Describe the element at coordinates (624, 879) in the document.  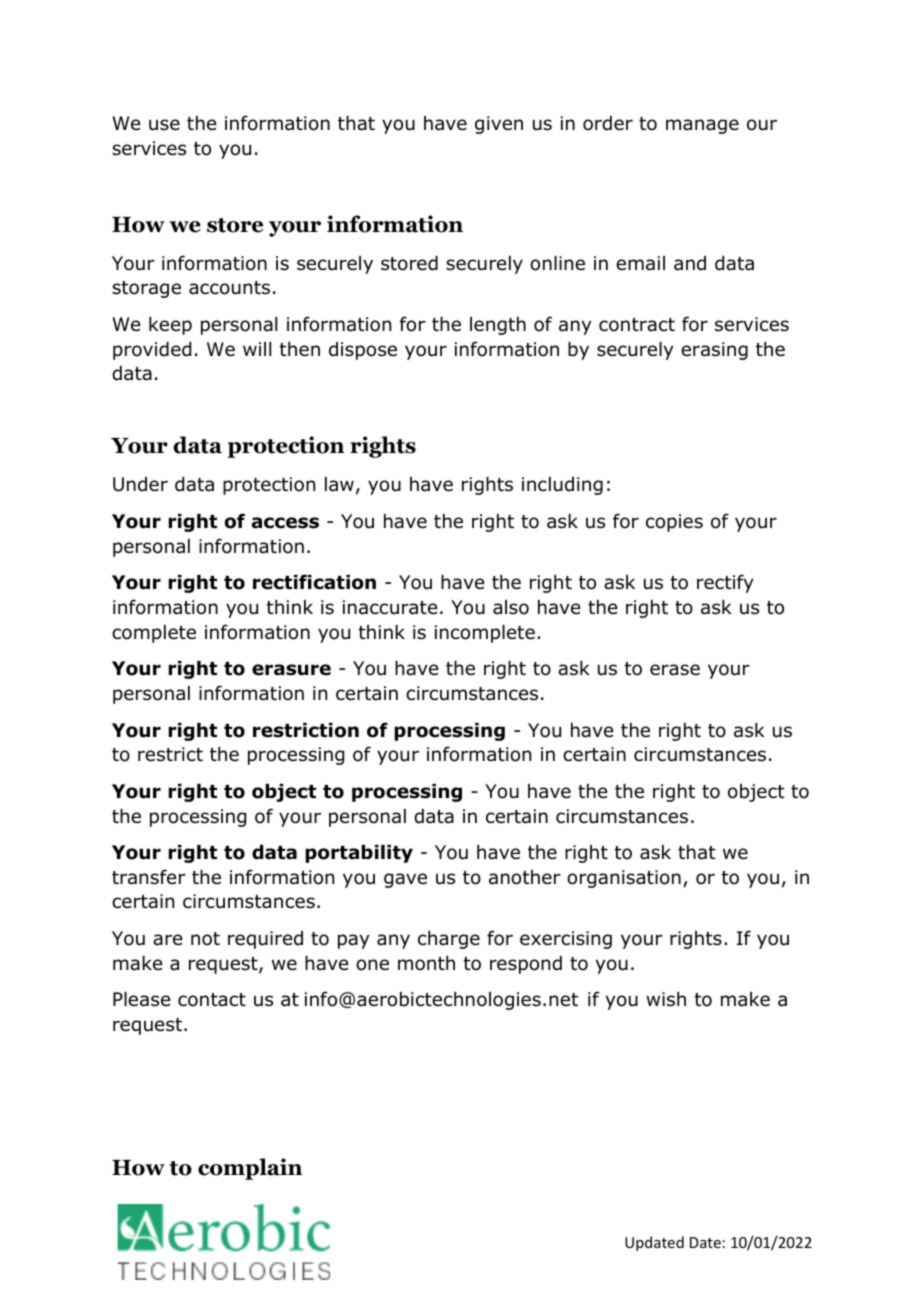
I see `organisation` at that location.
